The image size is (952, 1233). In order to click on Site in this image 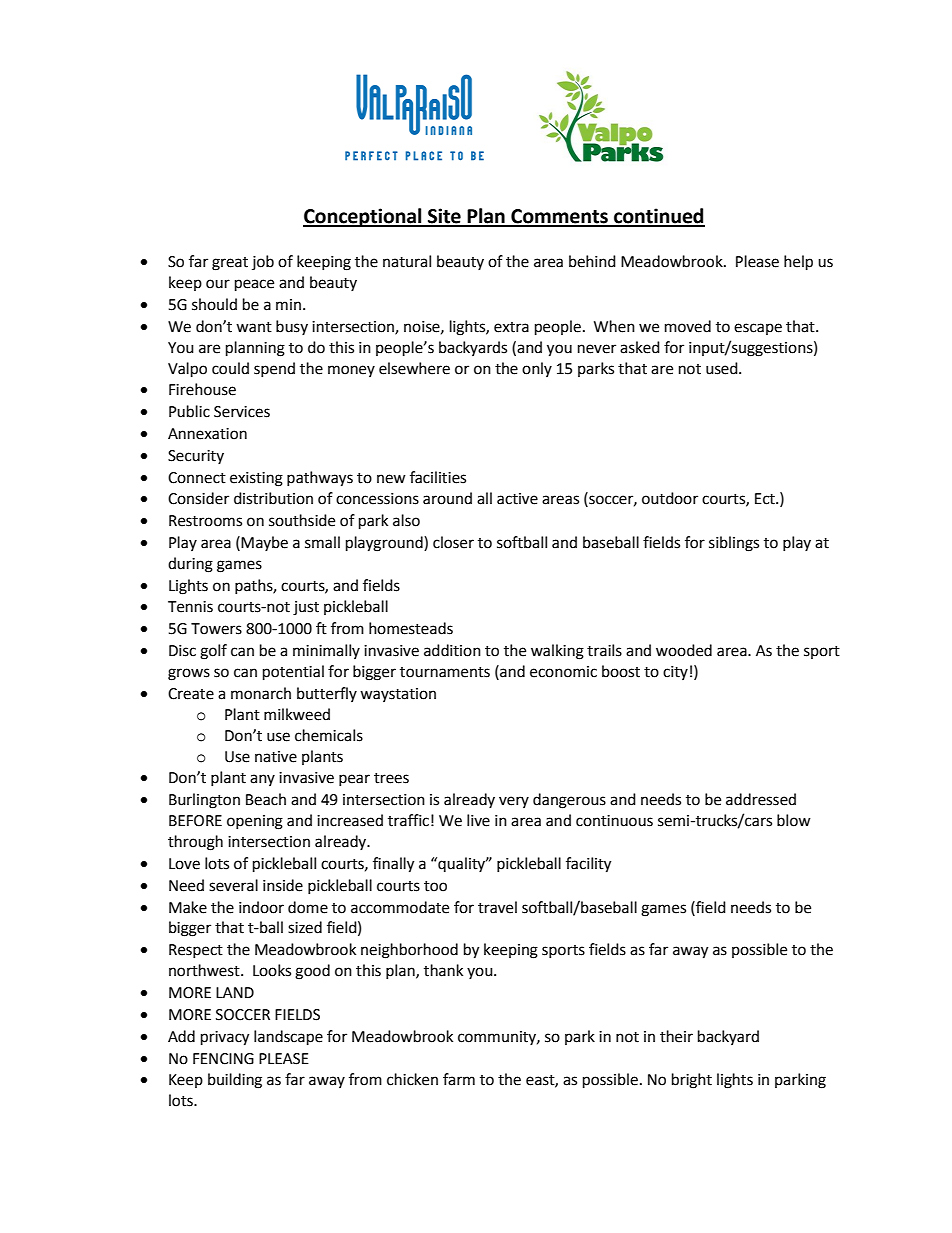, I will do `click(444, 217)`.
